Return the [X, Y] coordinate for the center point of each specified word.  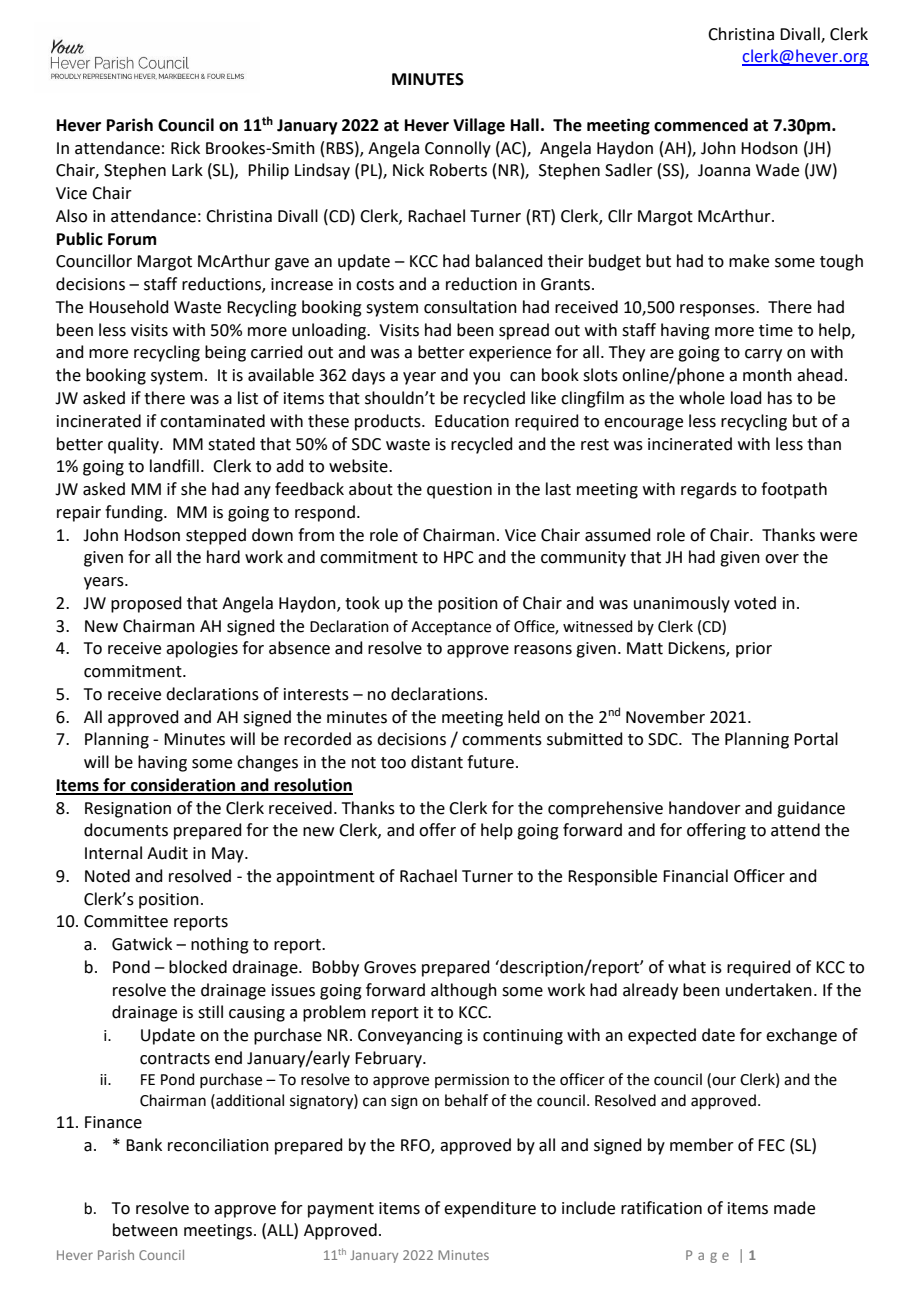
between [145, 1230]
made [794, 1208]
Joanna [724, 170]
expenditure [490, 1209]
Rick [185, 148]
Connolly [458, 149]
